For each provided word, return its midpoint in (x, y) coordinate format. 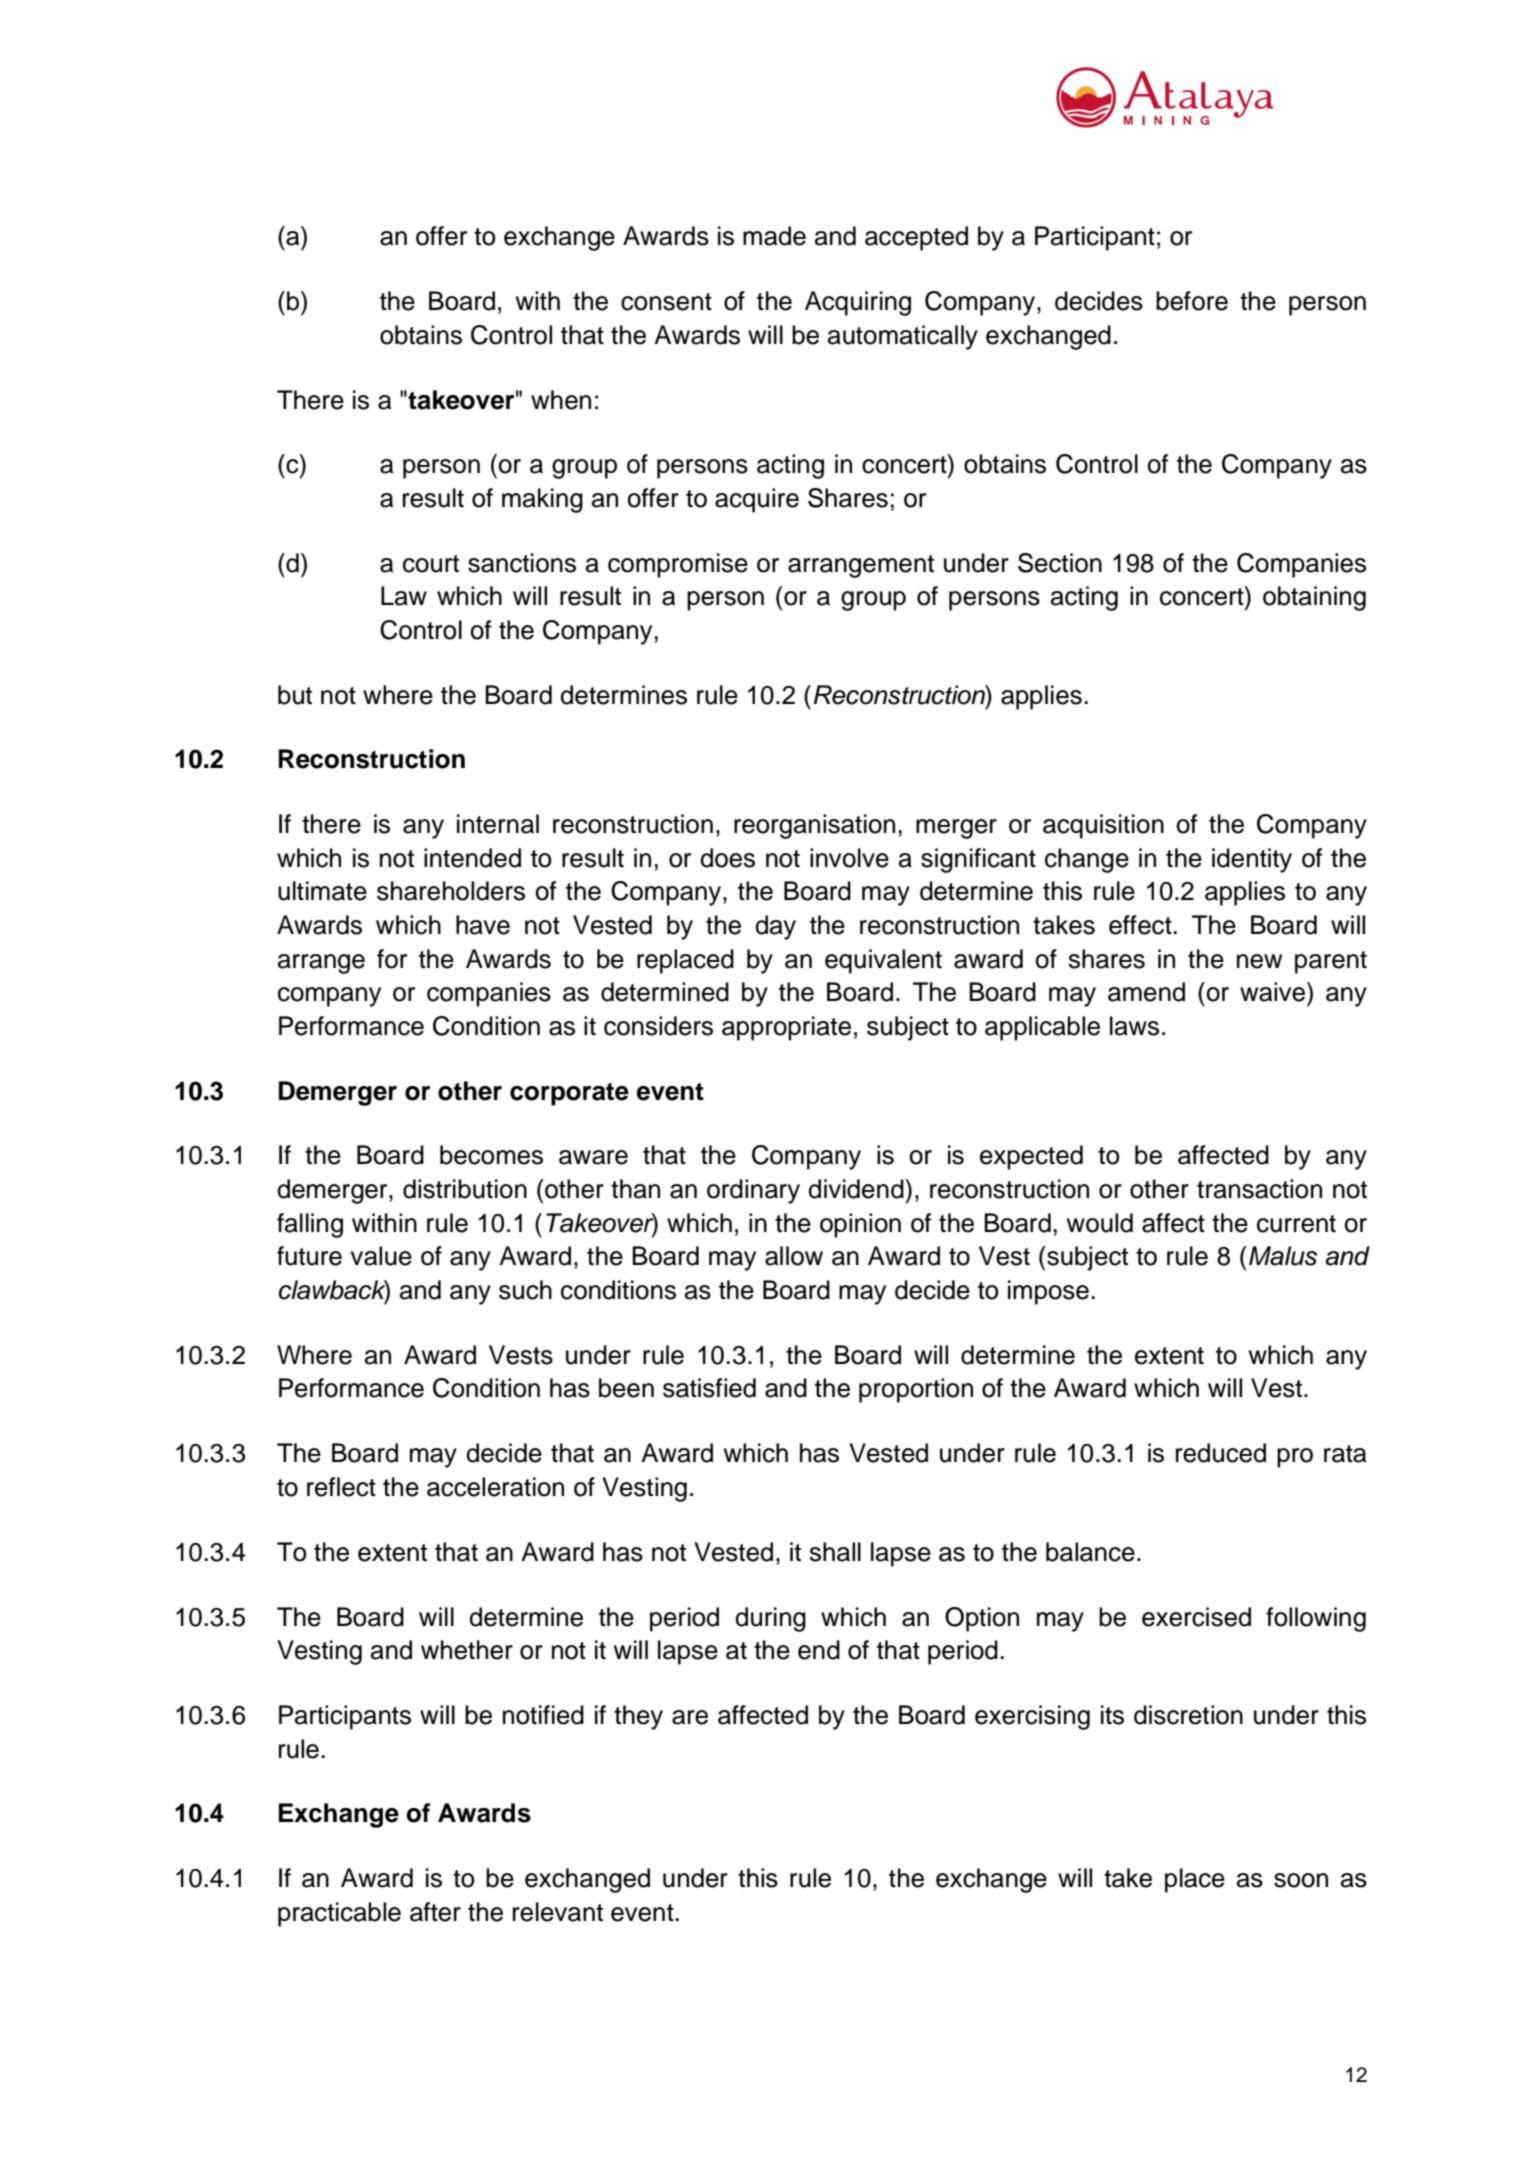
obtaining (1314, 598)
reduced (1221, 1453)
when (561, 400)
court (431, 564)
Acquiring (858, 303)
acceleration (495, 1487)
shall (835, 1552)
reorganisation (814, 826)
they (638, 1717)
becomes (491, 1155)
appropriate (786, 1028)
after (435, 1912)
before (1192, 301)
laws (1134, 1026)
